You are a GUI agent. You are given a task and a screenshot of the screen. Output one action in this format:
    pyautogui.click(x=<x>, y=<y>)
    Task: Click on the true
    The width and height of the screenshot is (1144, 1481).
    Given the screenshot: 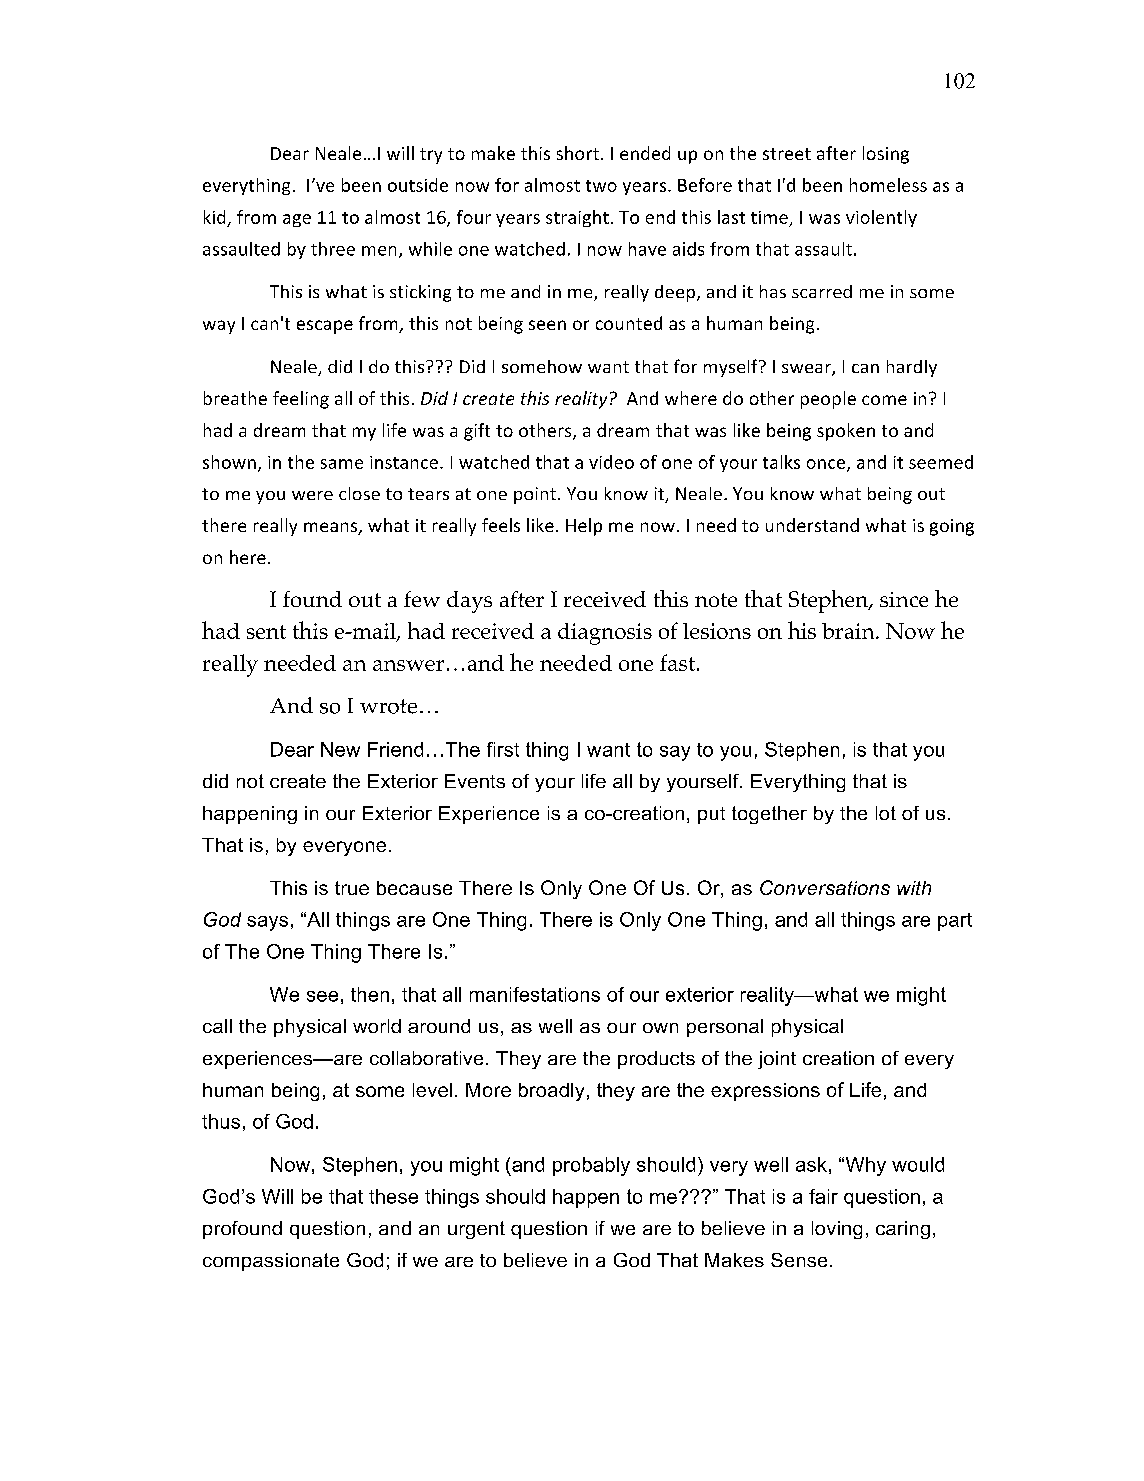 What is the action you would take?
    pyautogui.click(x=352, y=888)
